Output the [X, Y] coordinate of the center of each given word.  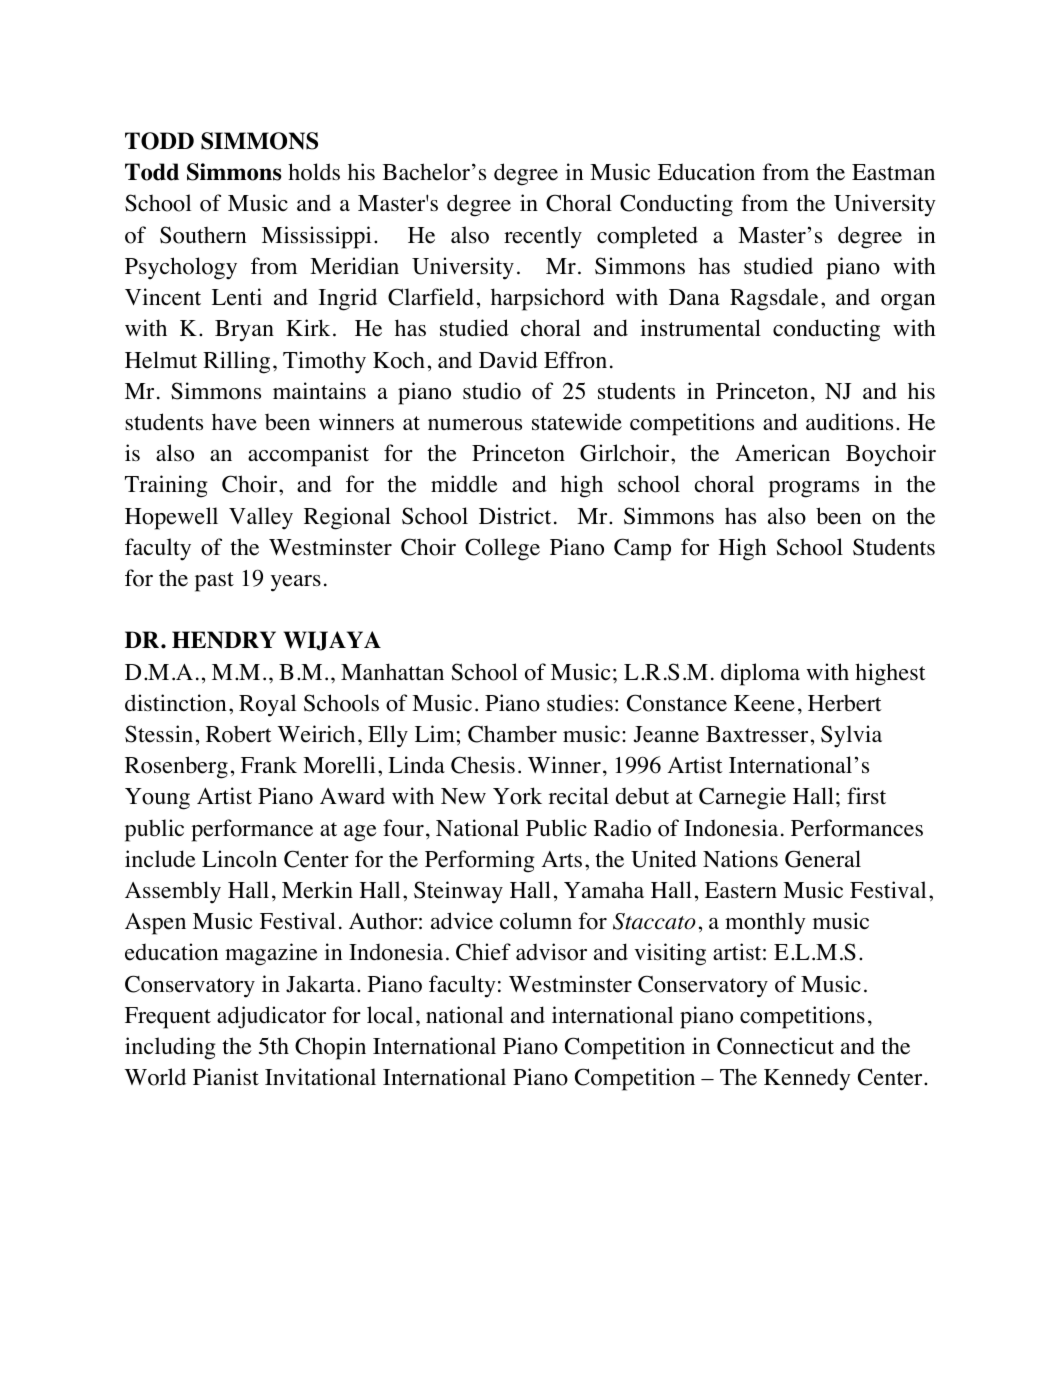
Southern [203, 235]
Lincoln [239, 859]
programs [814, 489]
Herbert [845, 703]
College [502, 549]
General [823, 859]
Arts [561, 859]
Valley [261, 518]
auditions [849, 422]
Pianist [226, 1076]
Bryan [244, 331]
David [508, 359]
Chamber [512, 734]
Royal [267, 705]
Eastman [893, 172]
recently [543, 237]
